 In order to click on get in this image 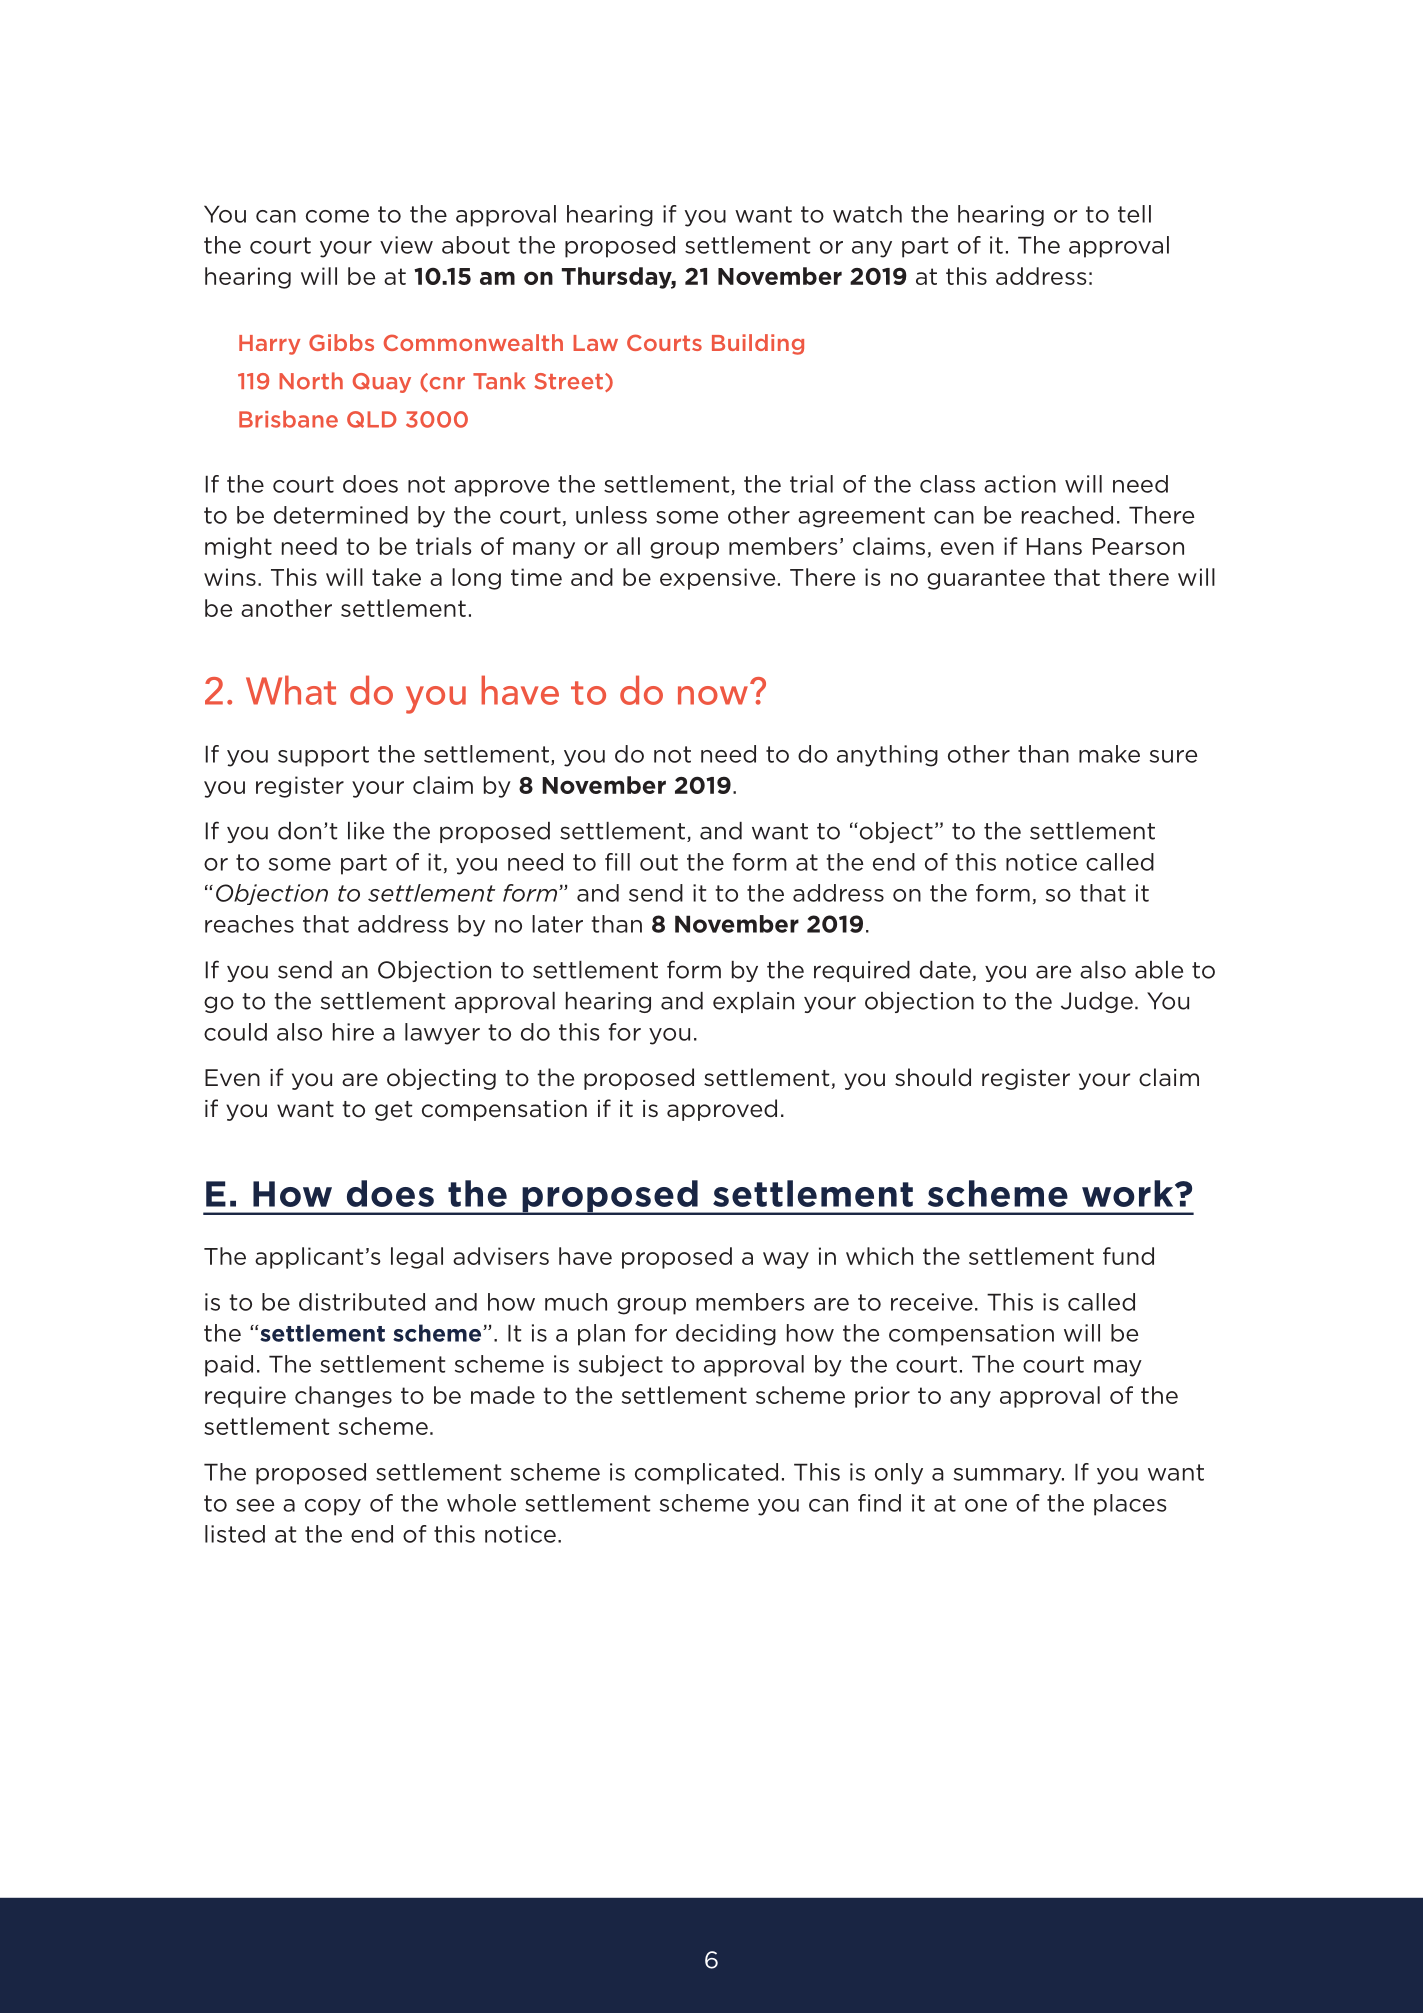, I will do `click(393, 1111)`.
